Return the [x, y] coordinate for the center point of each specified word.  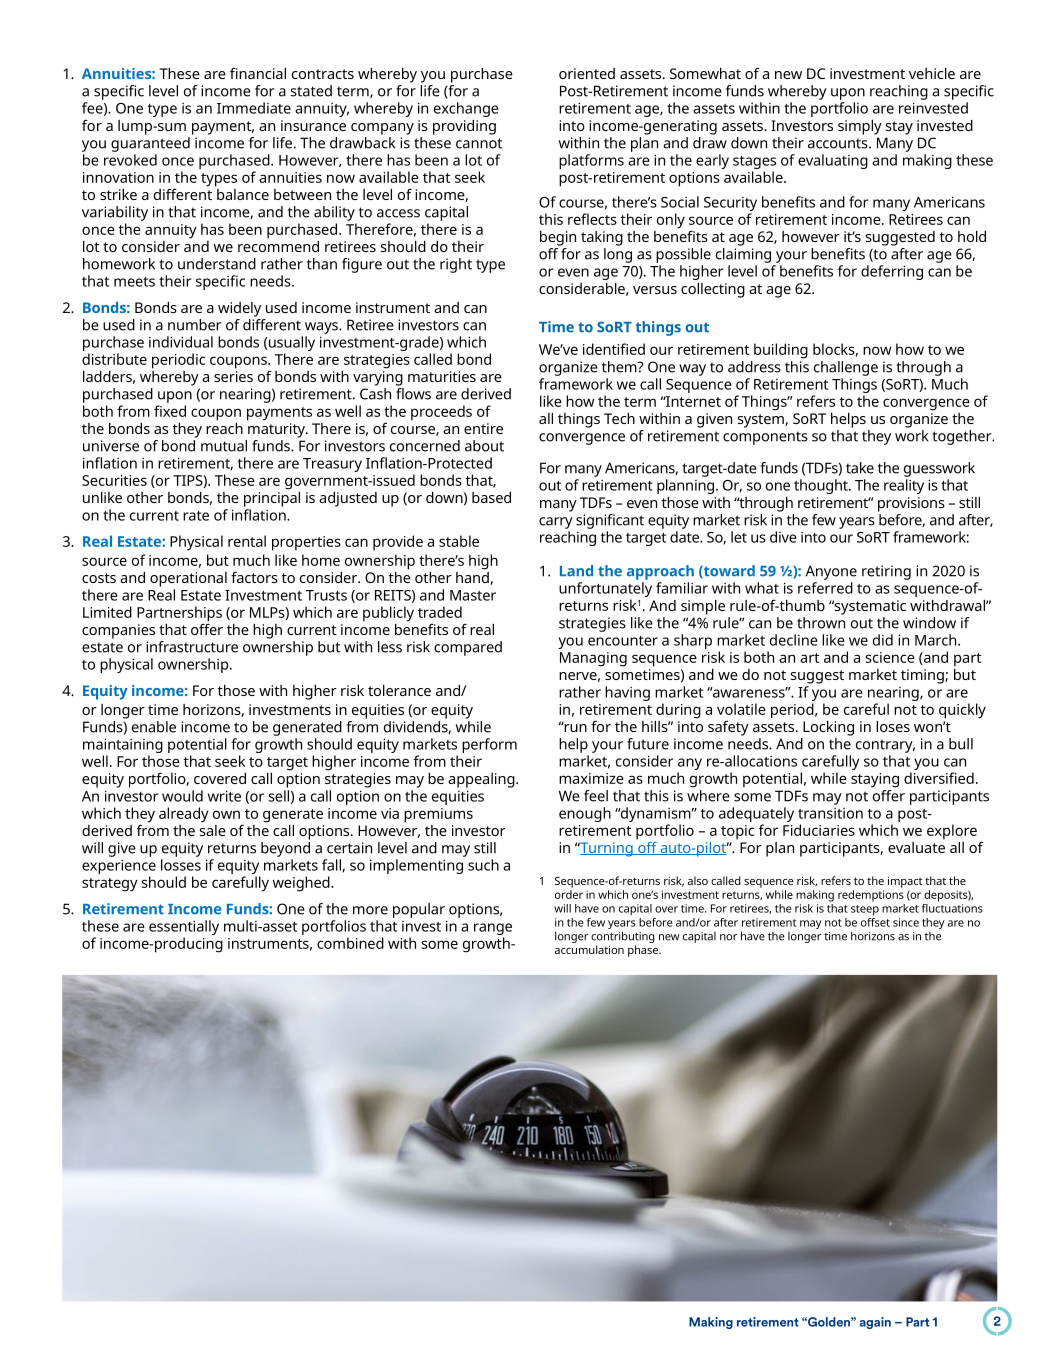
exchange [466, 109]
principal [272, 498]
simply [860, 127]
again [875, 1323]
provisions [911, 504]
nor [728, 937]
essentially [184, 929]
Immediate [254, 108]
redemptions [871, 896]
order [569, 894]
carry [556, 523]
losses [181, 865]
